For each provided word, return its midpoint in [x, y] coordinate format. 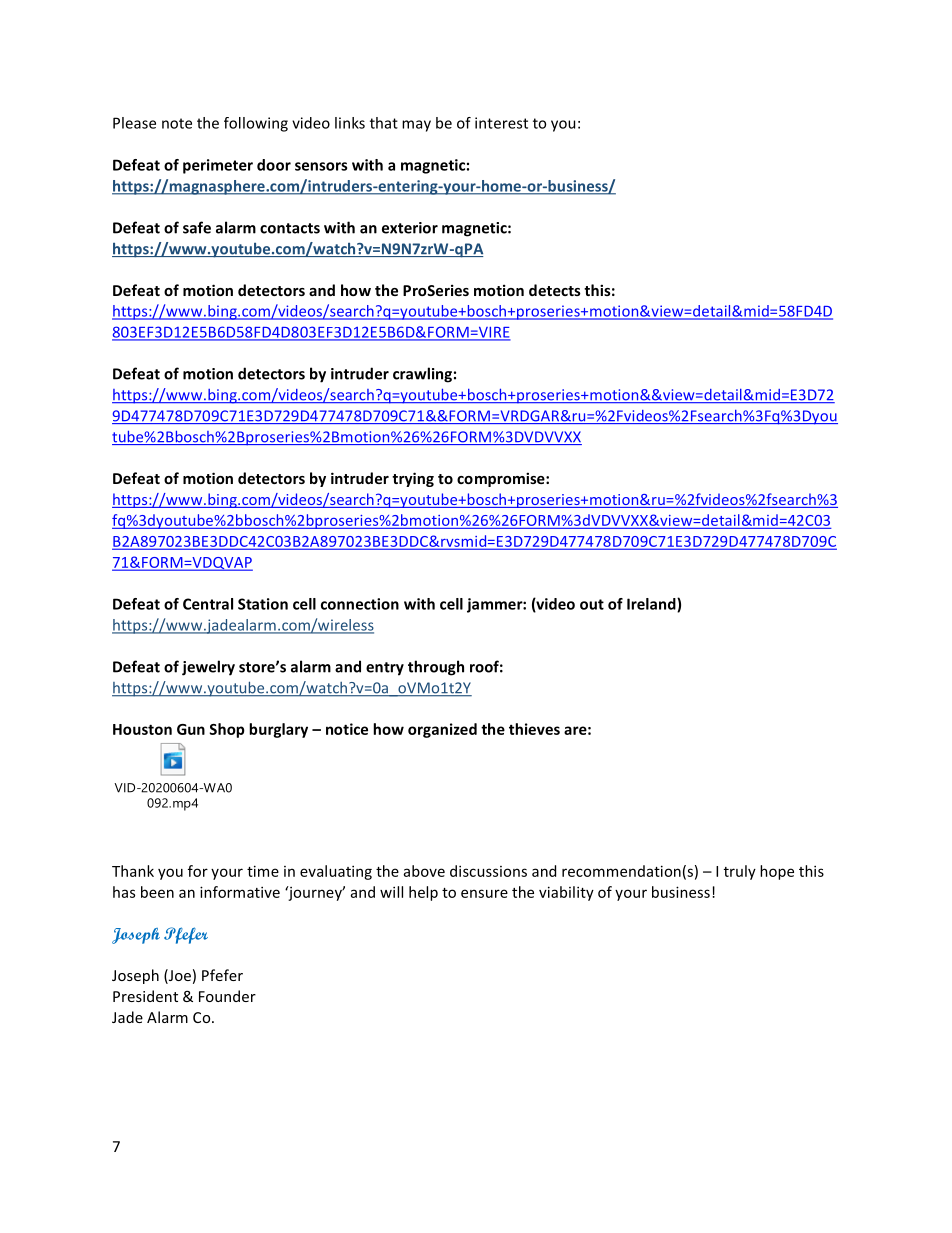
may [416, 126]
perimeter [218, 166]
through [436, 668]
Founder [227, 996]
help [423, 893]
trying [413, 479]
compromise [502, 479]
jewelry [208, 668]
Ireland [652, 605]
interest [501, 123]
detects [555, 290]
